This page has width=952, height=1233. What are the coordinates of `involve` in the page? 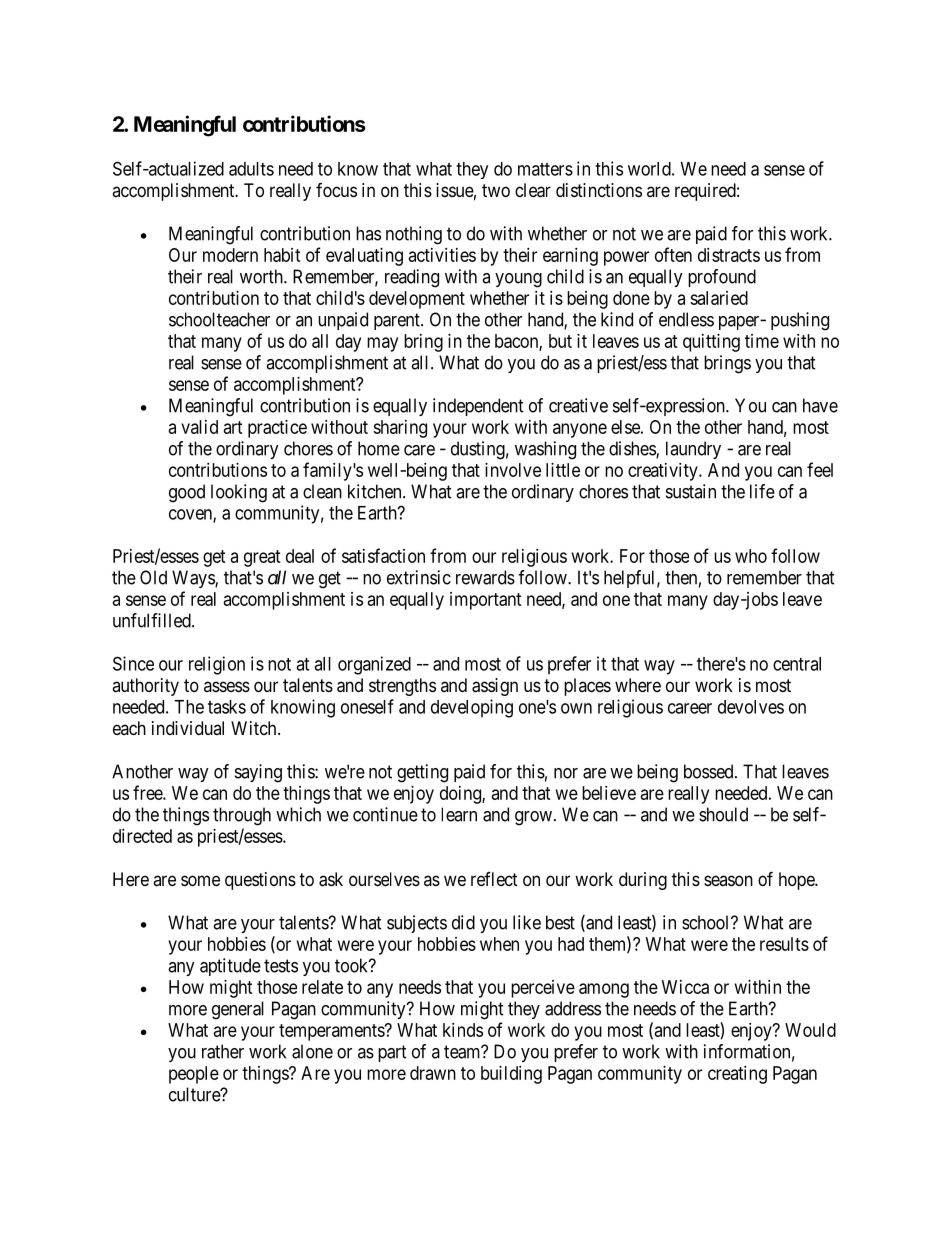 It's located at (513, 470).
